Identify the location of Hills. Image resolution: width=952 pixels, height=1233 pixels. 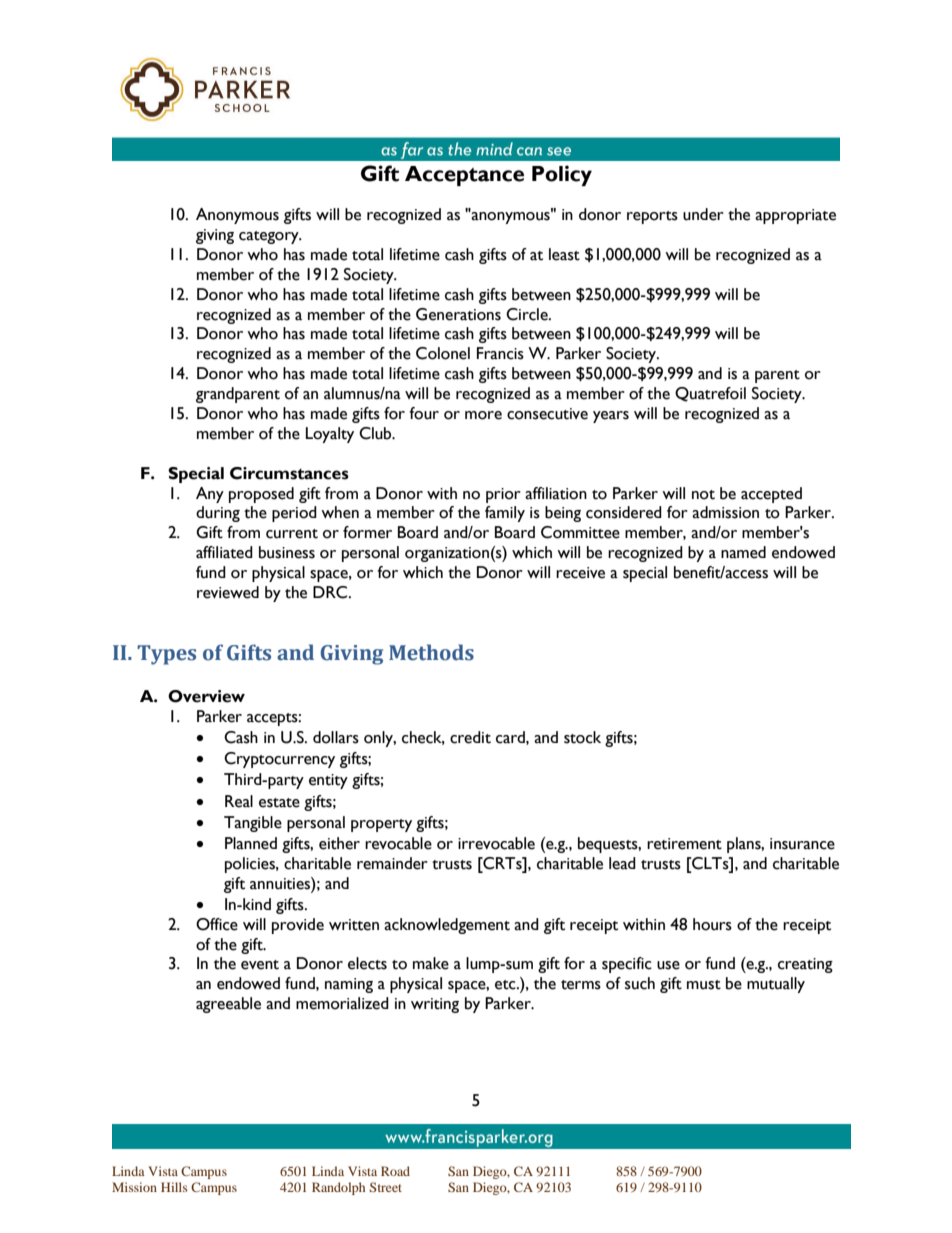
(174, 1187).
